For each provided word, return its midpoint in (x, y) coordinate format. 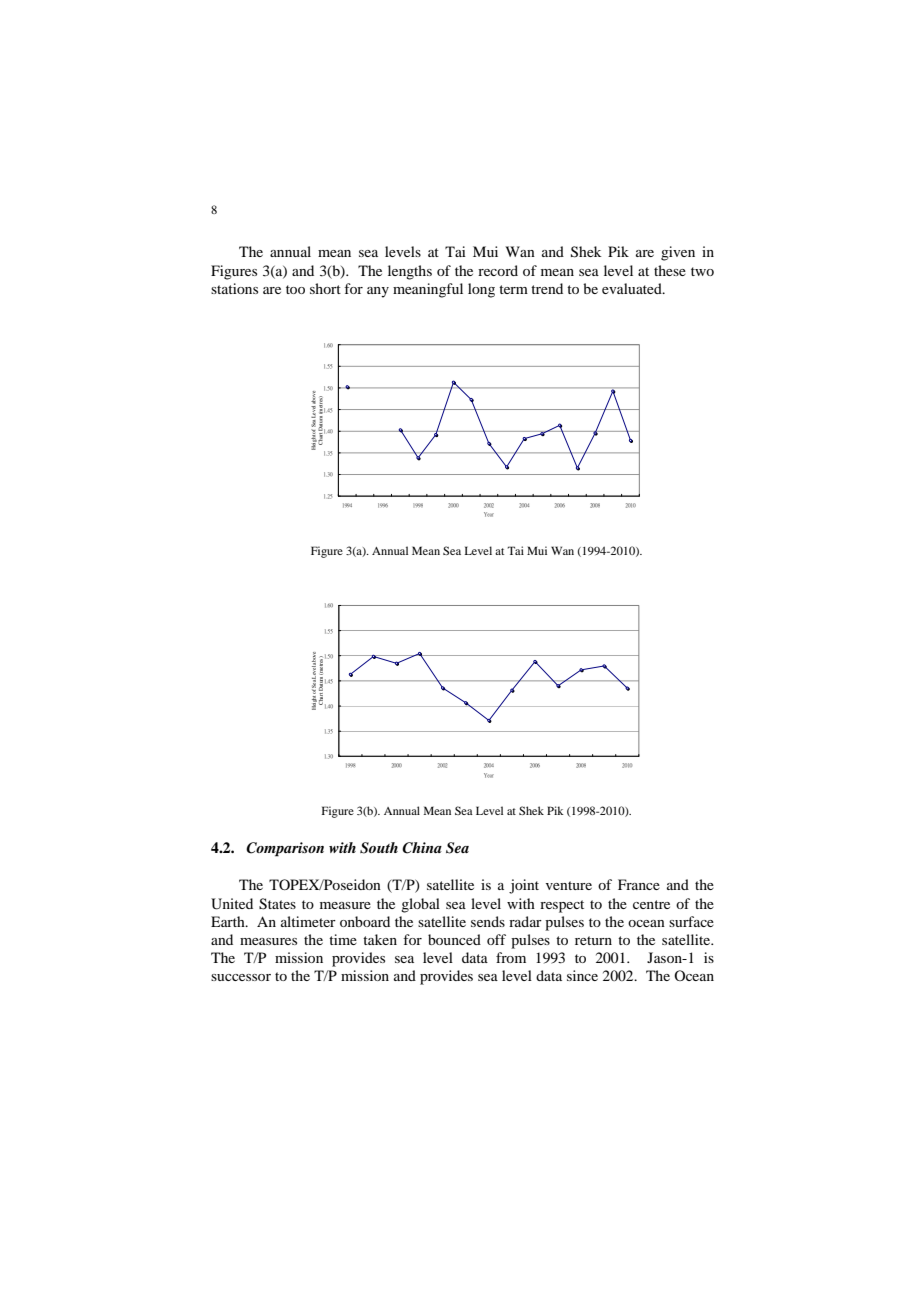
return (593, 940)
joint (524, 886)
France (639, 884)
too (295, 289)
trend (547, 288)
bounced (454, 939)
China (422, 848)
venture (569, 885)
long (481, 290)
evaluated (633, 288)
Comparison (285, 849)
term (513, 289)
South (379, 848)
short (325, 288)
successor (241, 977)
